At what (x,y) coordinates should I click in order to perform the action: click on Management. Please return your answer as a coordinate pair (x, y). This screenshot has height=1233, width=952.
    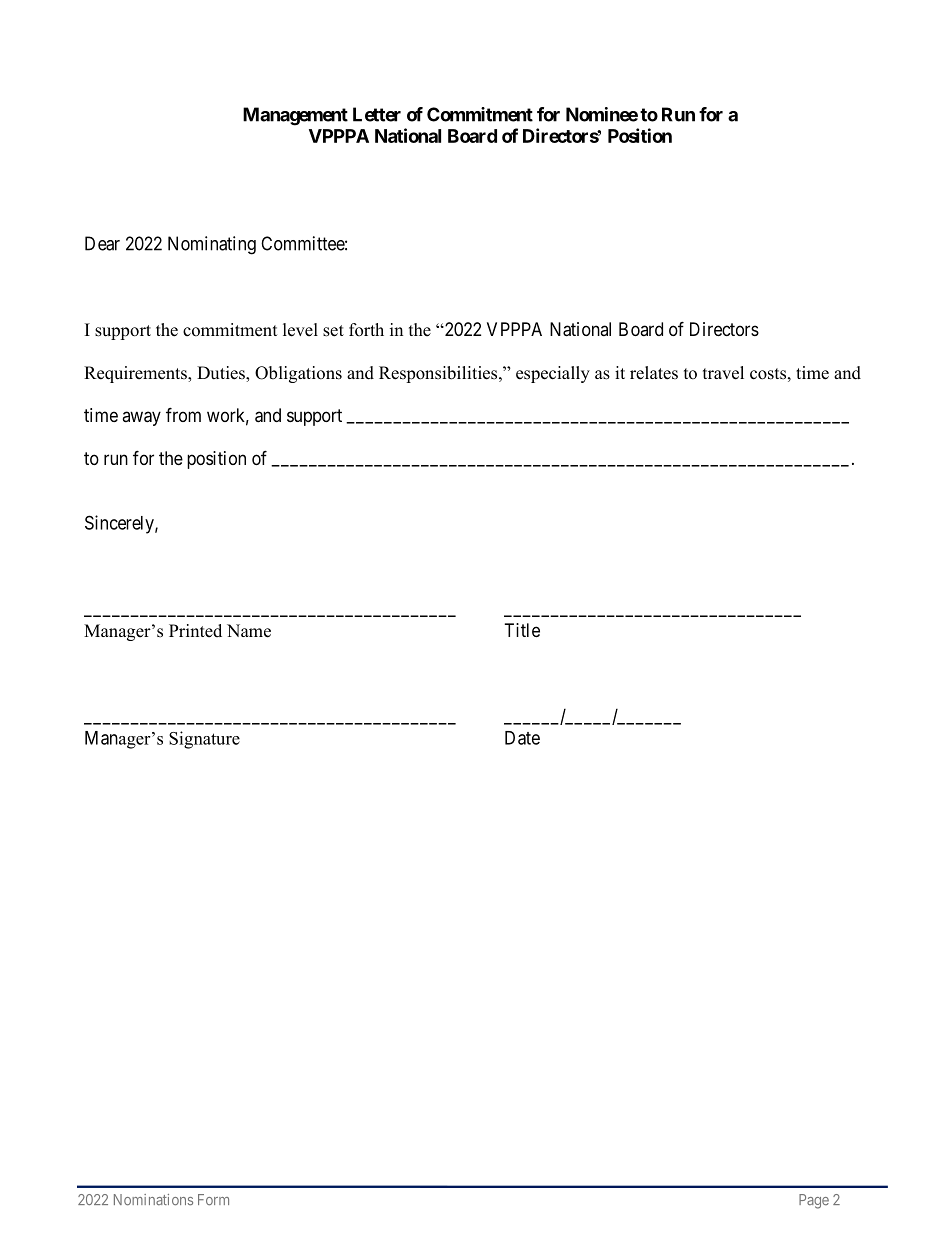
    Looking at the image, I should click on (295, 116).
